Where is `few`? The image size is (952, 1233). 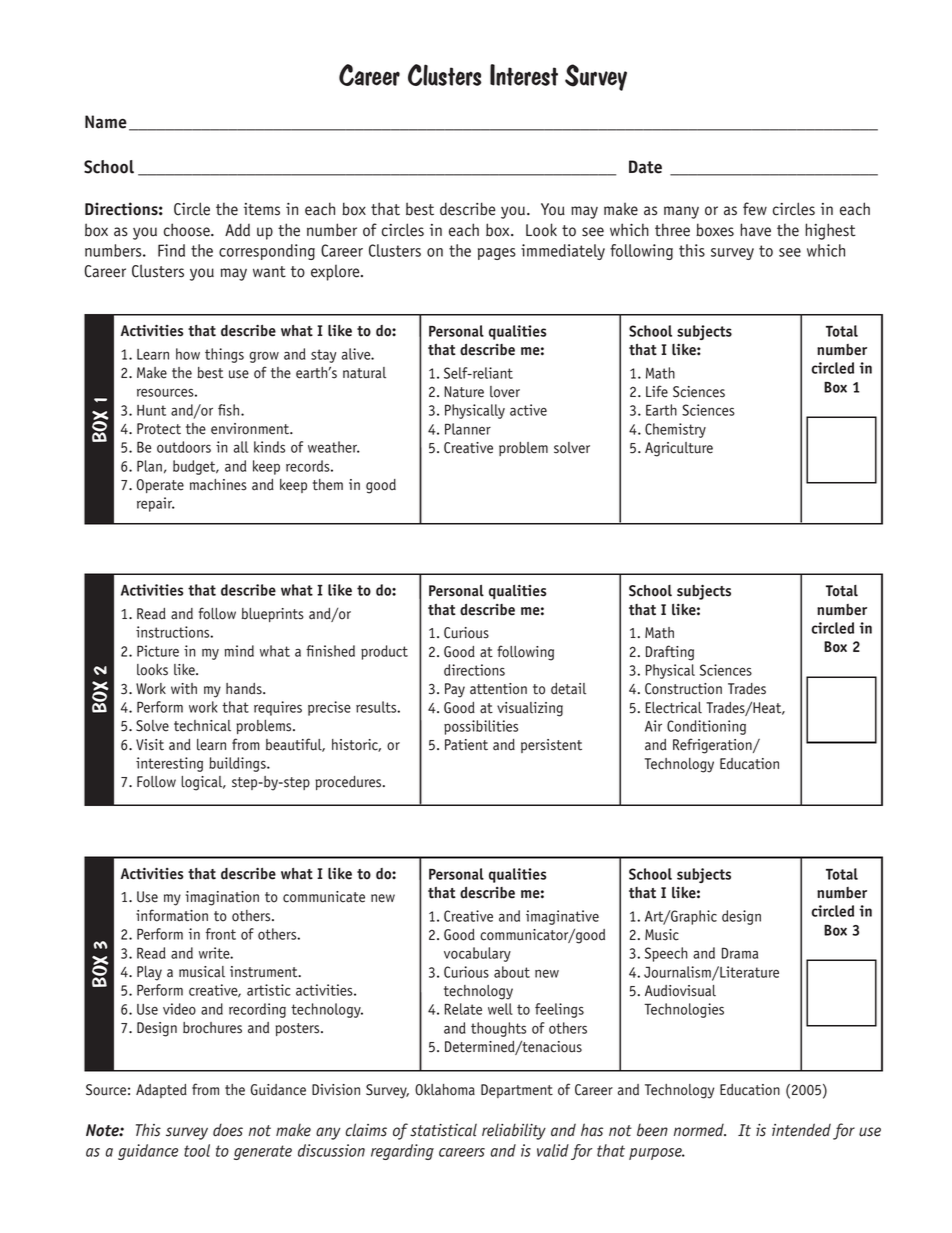 few is located at coordinates (755, 209).
